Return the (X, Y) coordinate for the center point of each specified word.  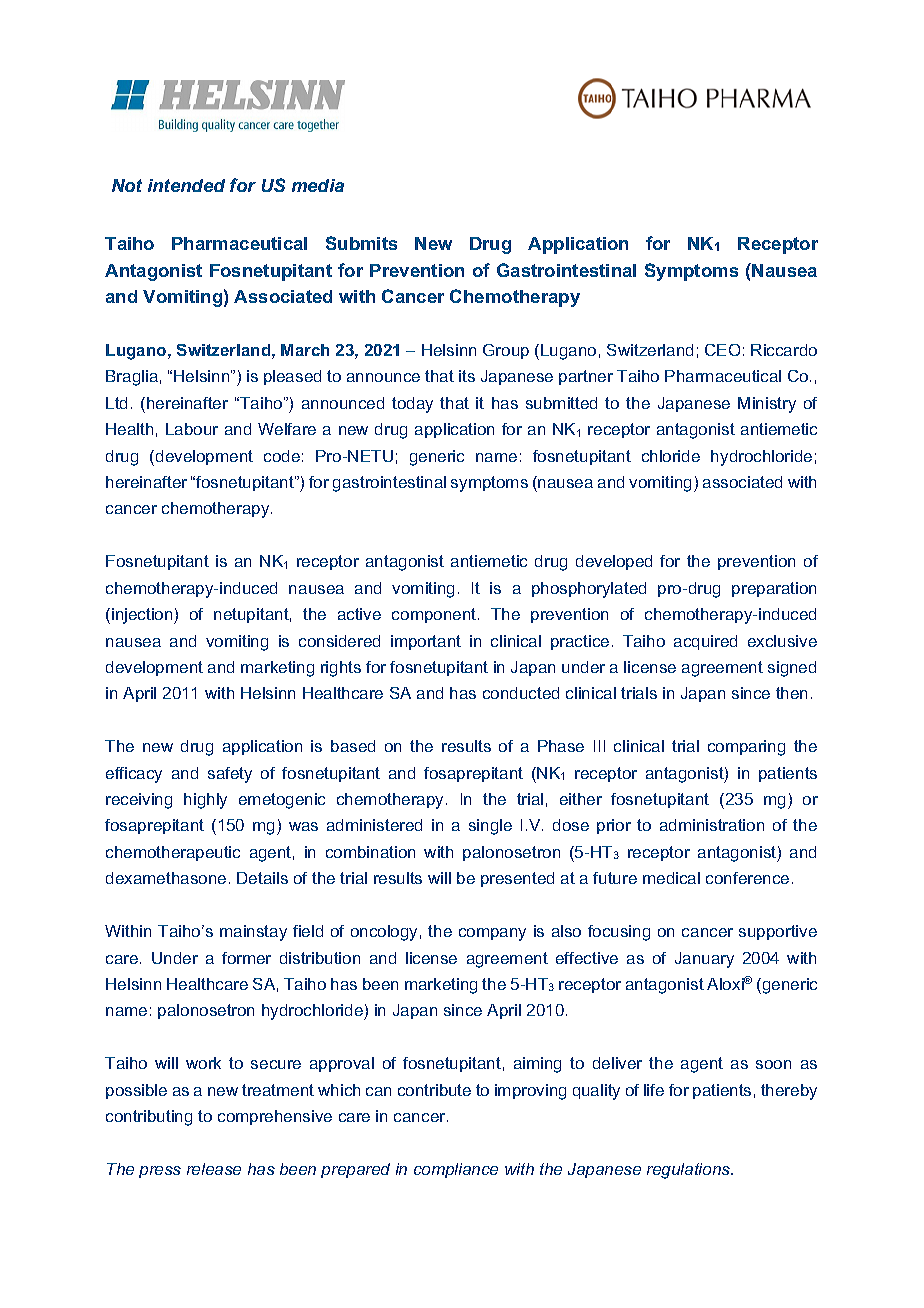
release (214, 1169)
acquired (705, 642)
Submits (361, 243)
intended (186, 185)
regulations (690, 1171)
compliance (456, 1170)
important (426, 642)
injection (143, 616)
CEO (722, 350)
